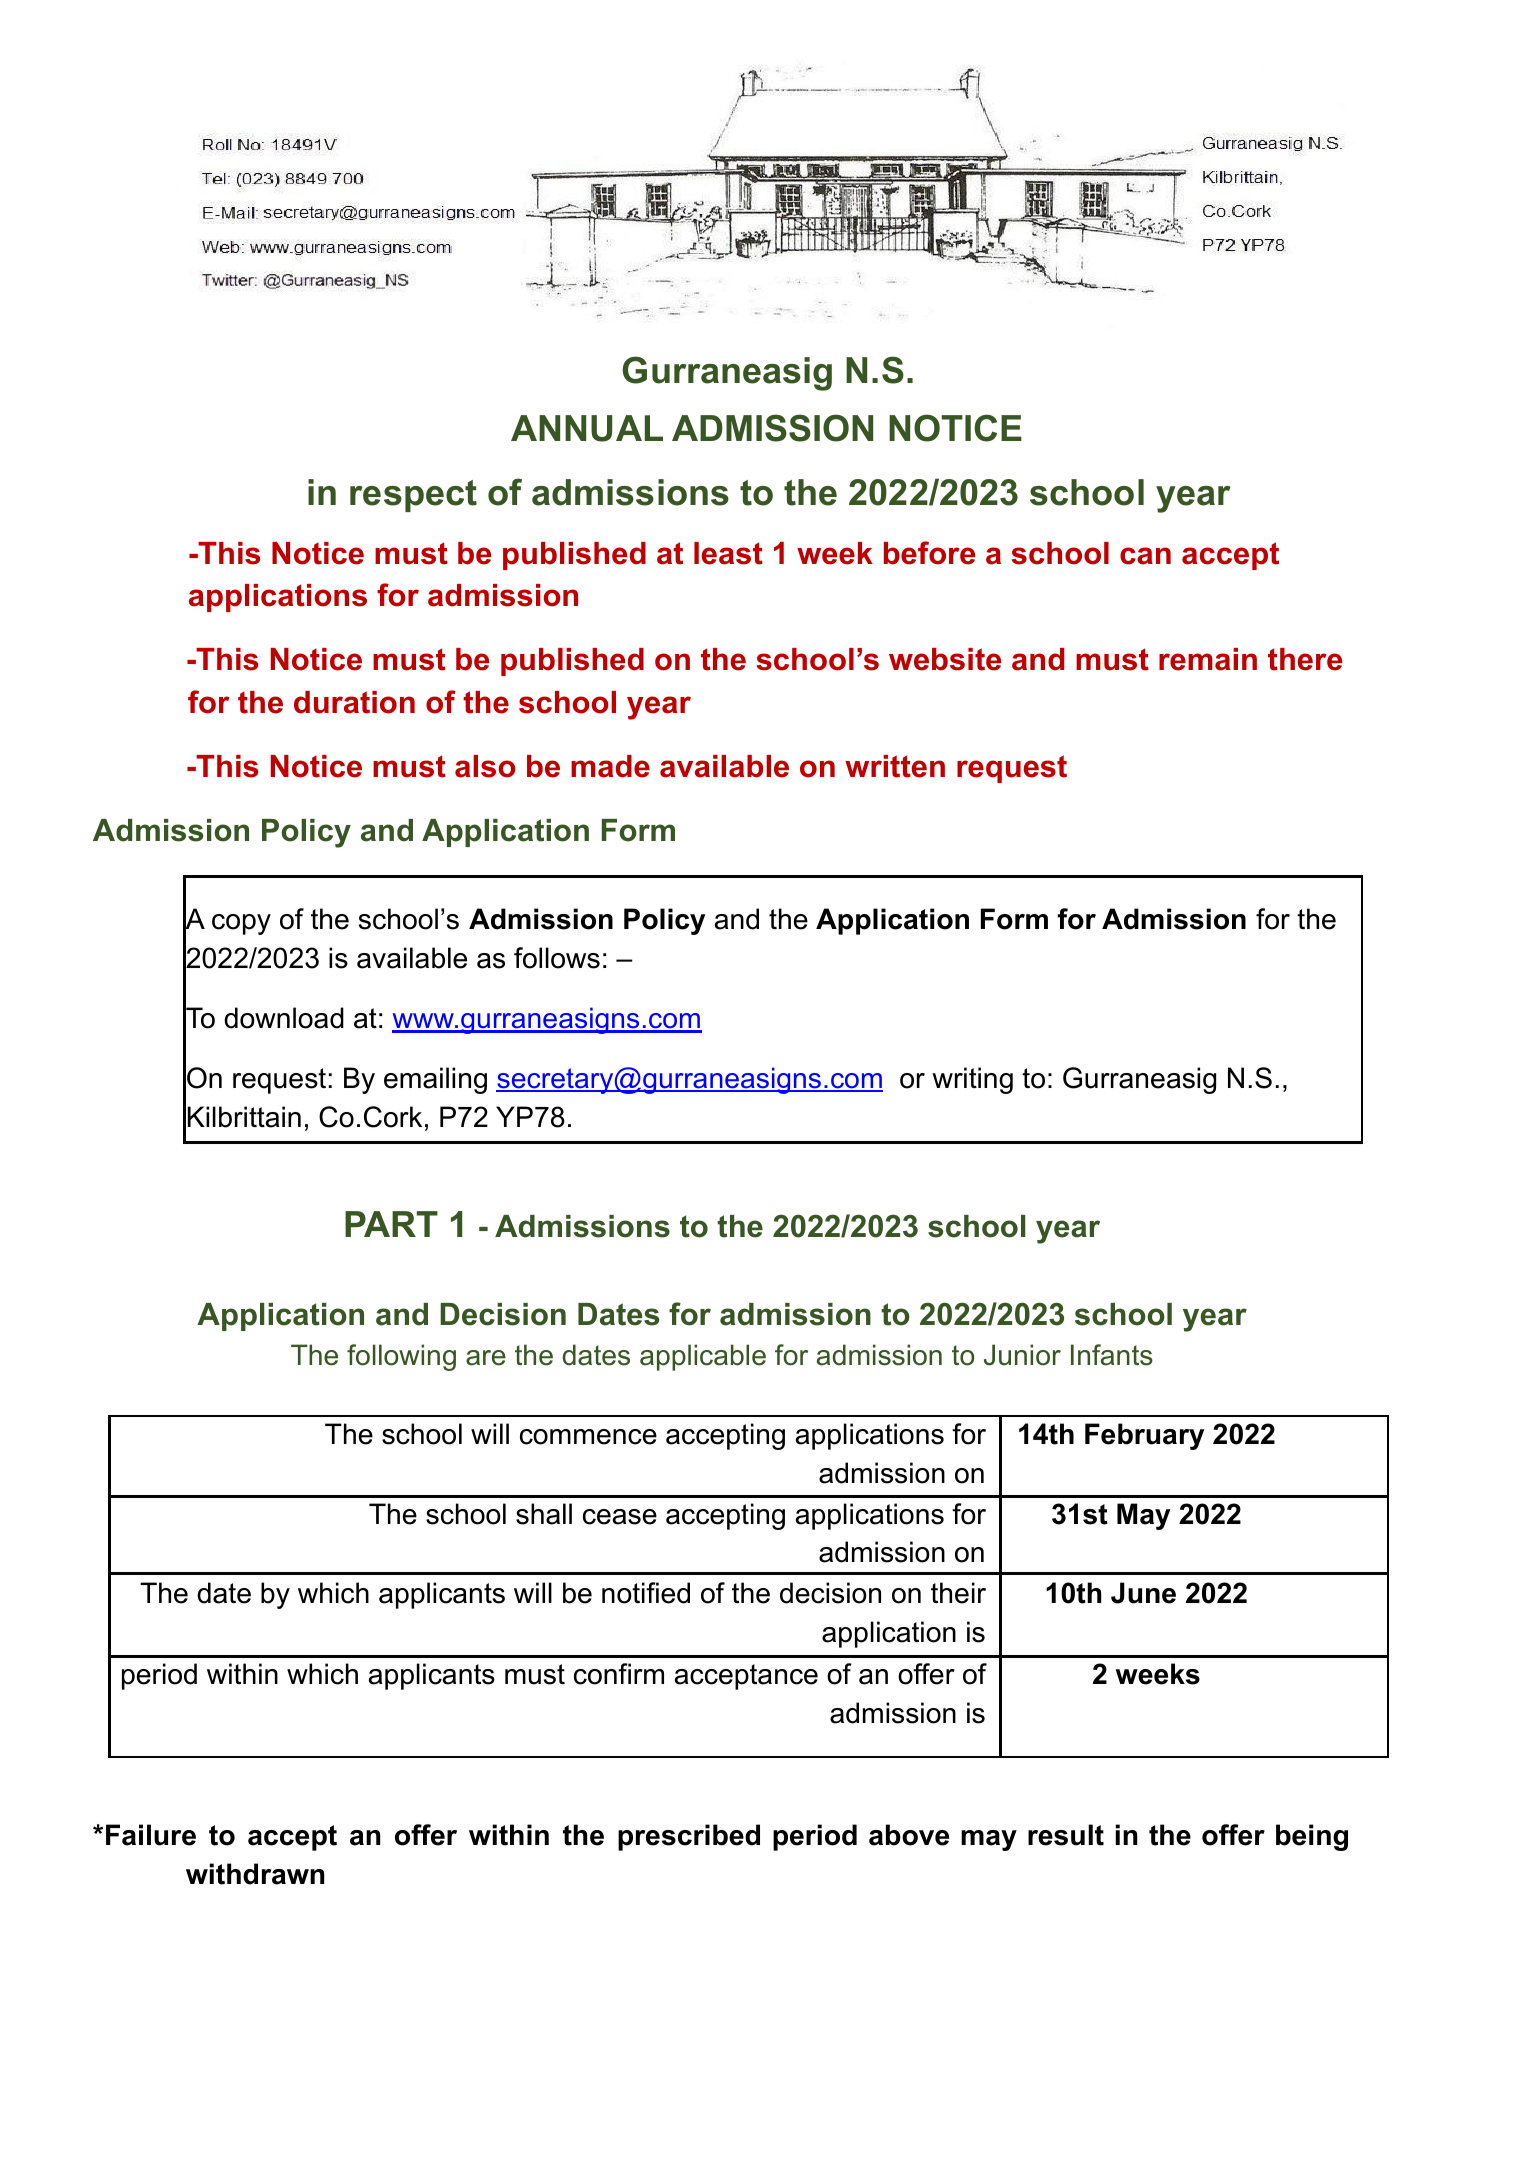 The image size is (1539, 2174). Describe the element at coordinates (689, 1837) in the document. I see `prescribed` at that location.
